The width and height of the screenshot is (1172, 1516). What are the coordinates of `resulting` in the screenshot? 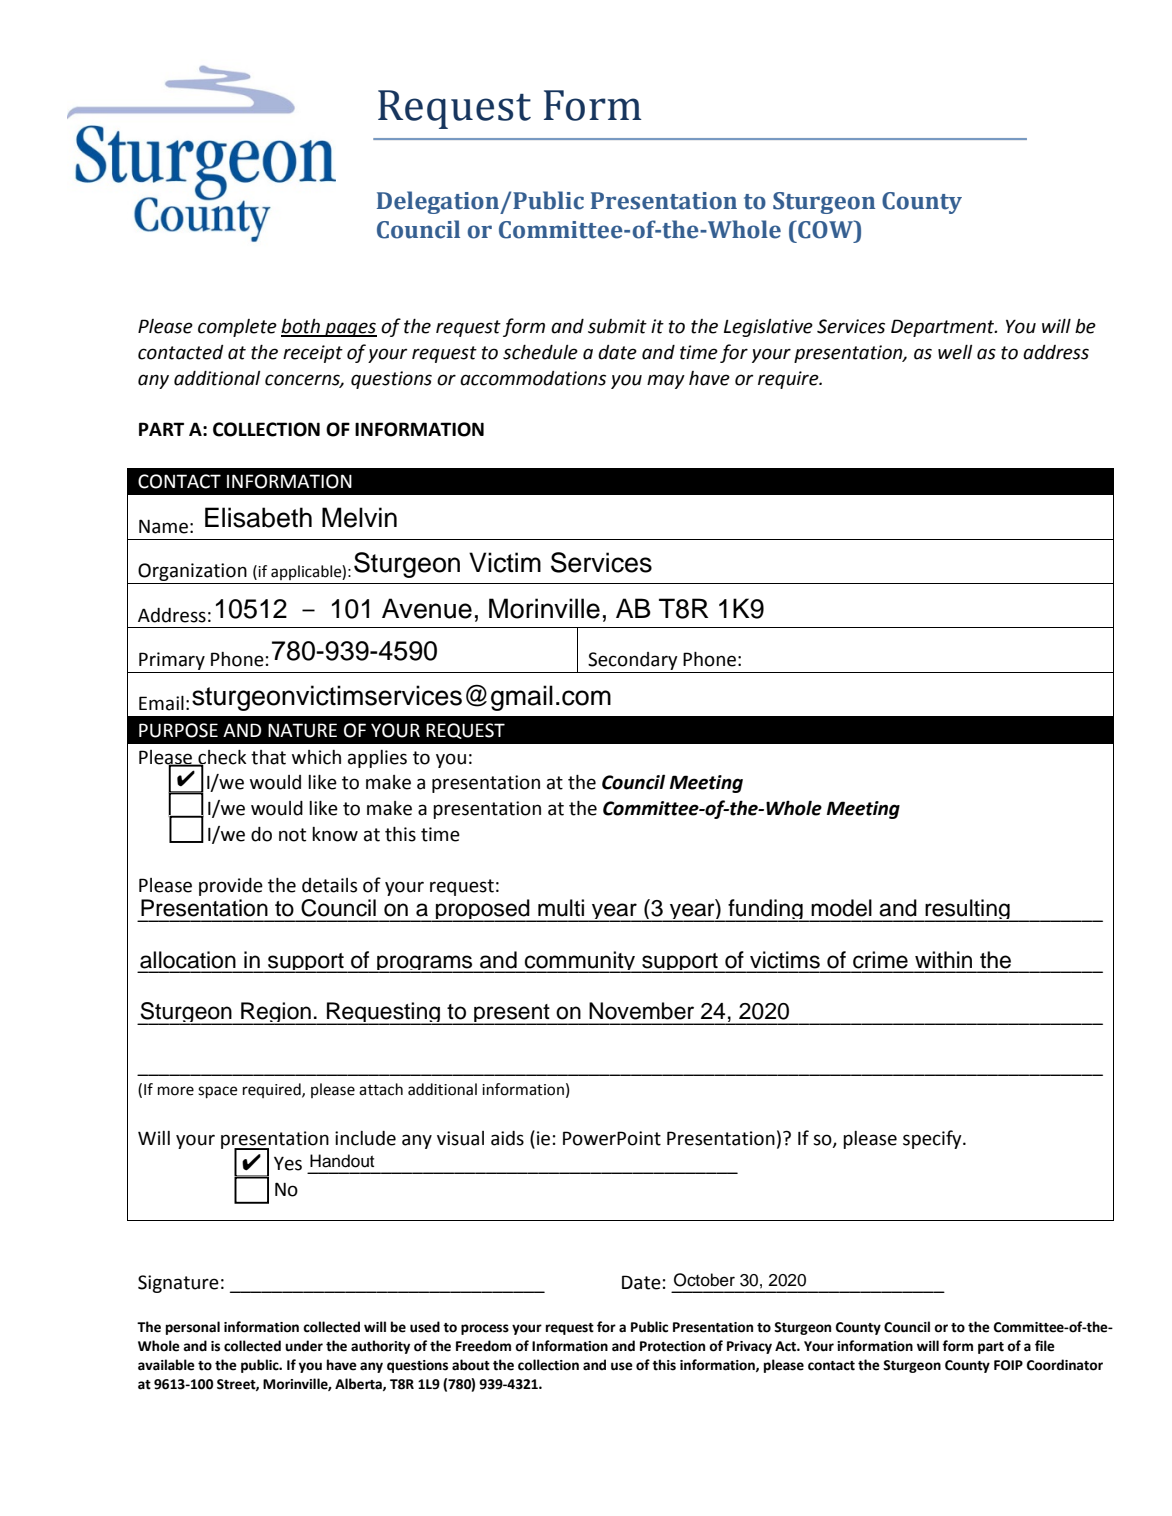 It's located at (967, 910).
